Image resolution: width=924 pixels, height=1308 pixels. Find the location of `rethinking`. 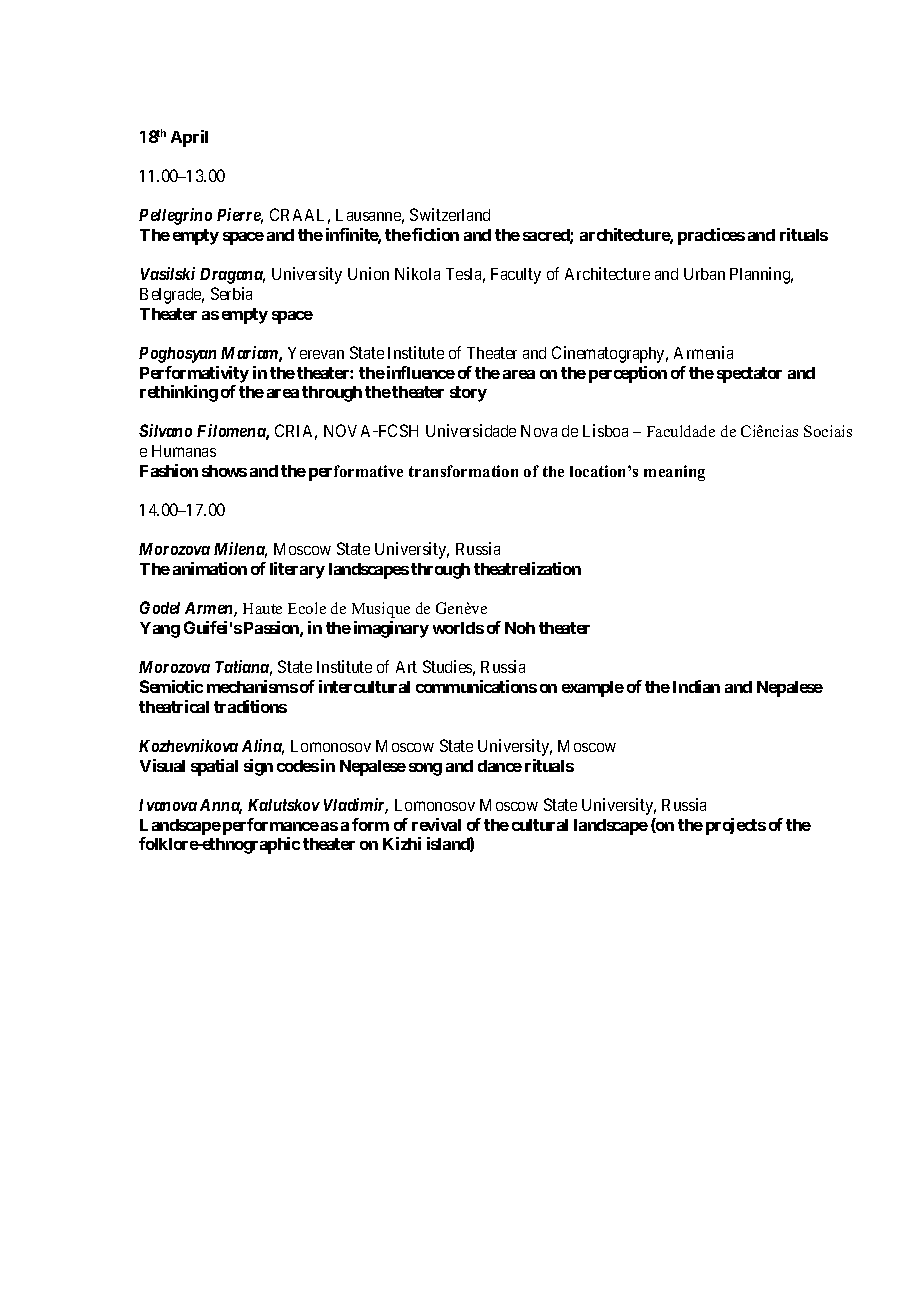

rethinking is located at coordinates (179, 393).
